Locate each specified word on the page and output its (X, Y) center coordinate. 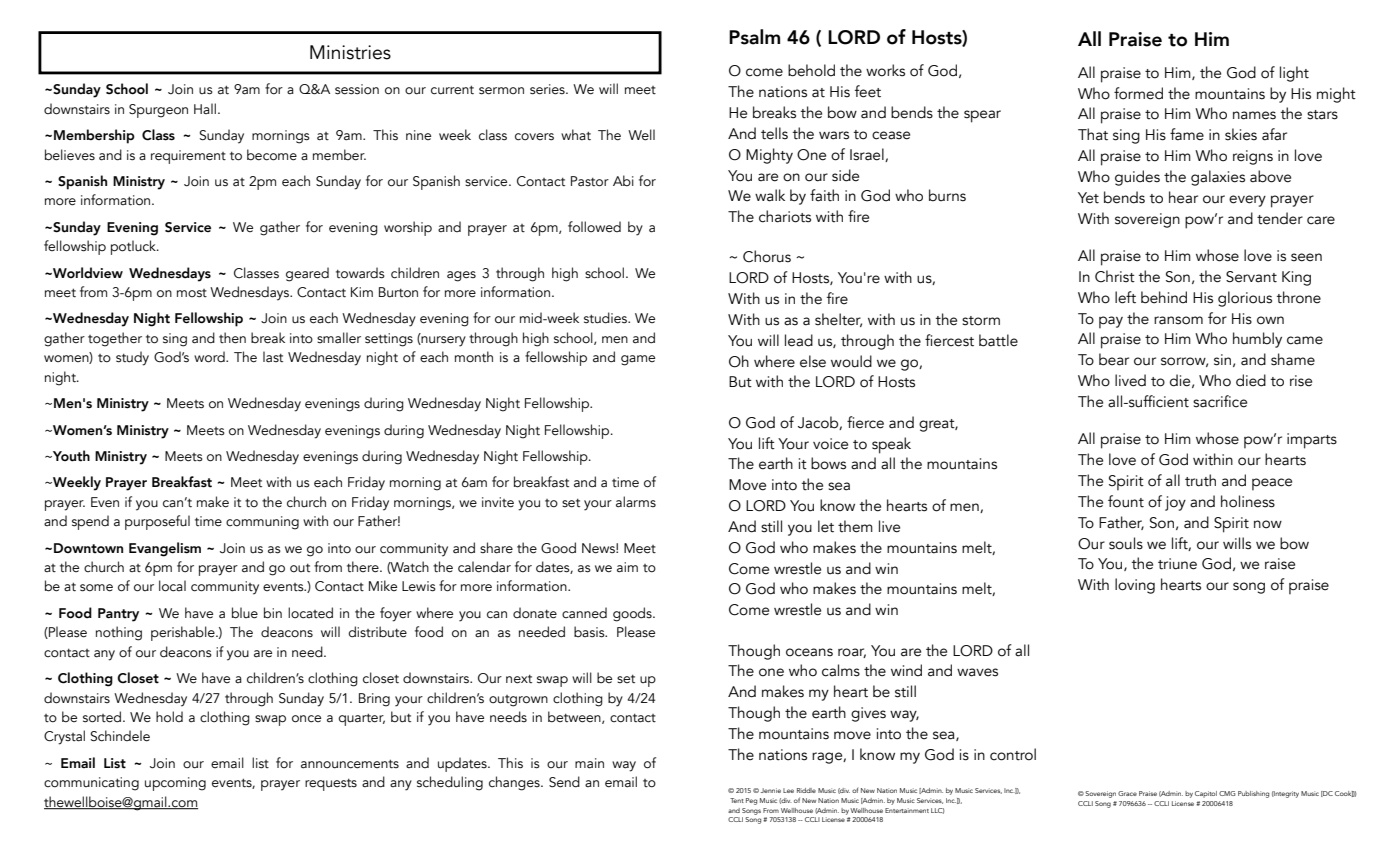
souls (1126, 543)
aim (627, 567)
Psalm (754, 37)
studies (606, 318)
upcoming (175, 784)
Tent (737, 800)
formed (1138, 93)
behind (1164, 297)
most (192, 293)
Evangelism (165, 549)
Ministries (350, 52)
